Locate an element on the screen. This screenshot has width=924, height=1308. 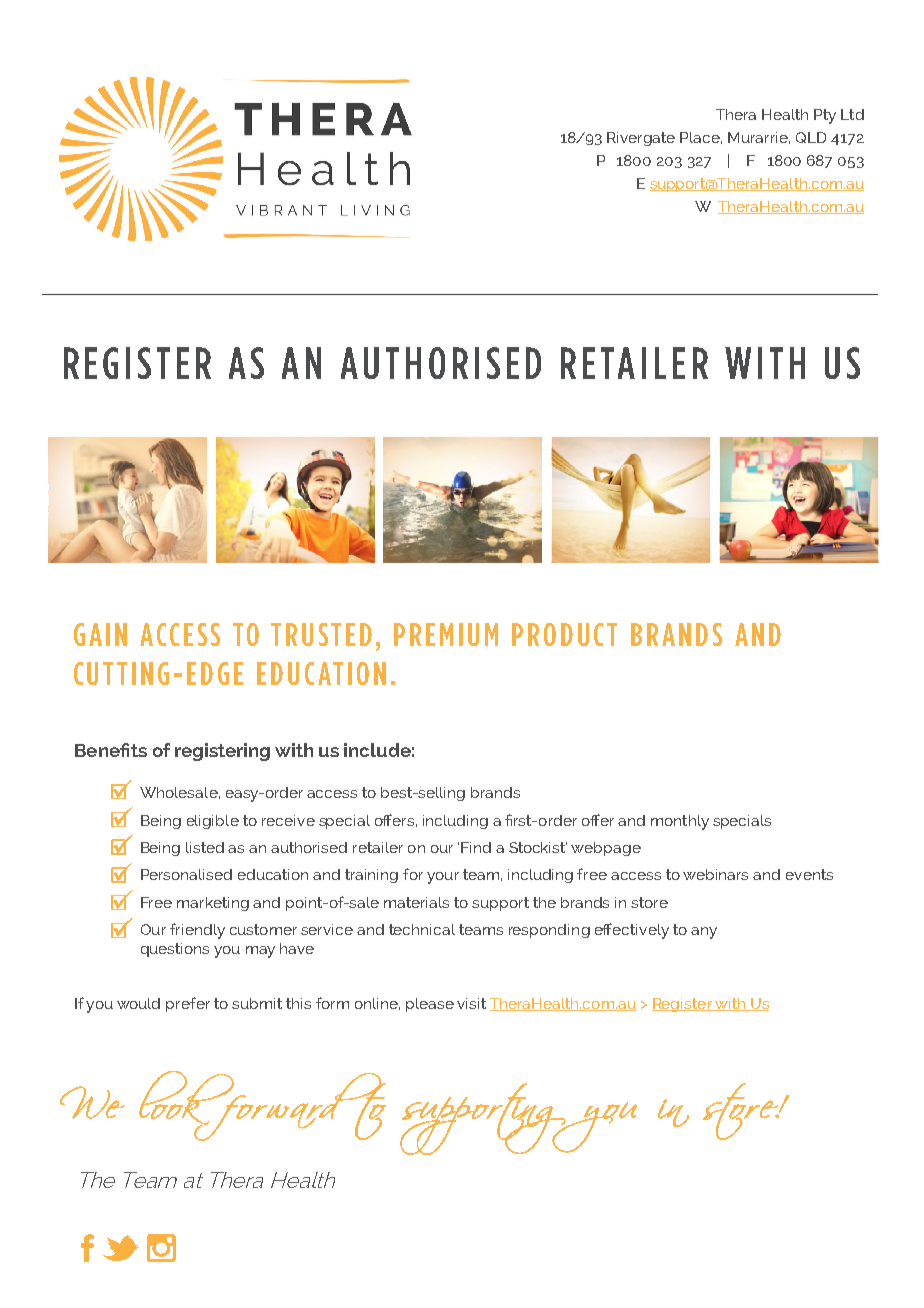
QLD is located at coordinates (811, 137).
